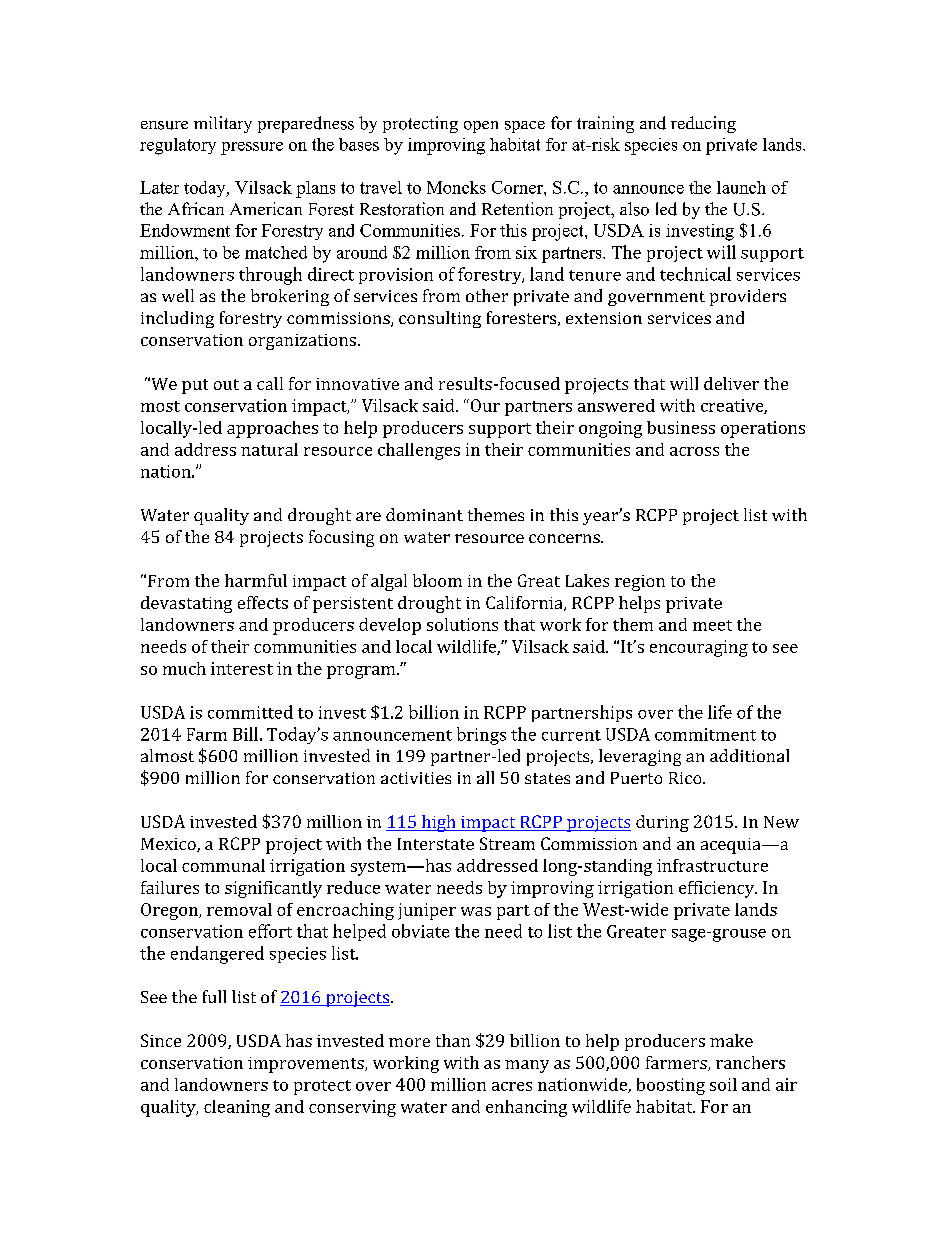 This screenshot has height=1233, width=952. I want to click on cleaning, so click(237, 1108).
